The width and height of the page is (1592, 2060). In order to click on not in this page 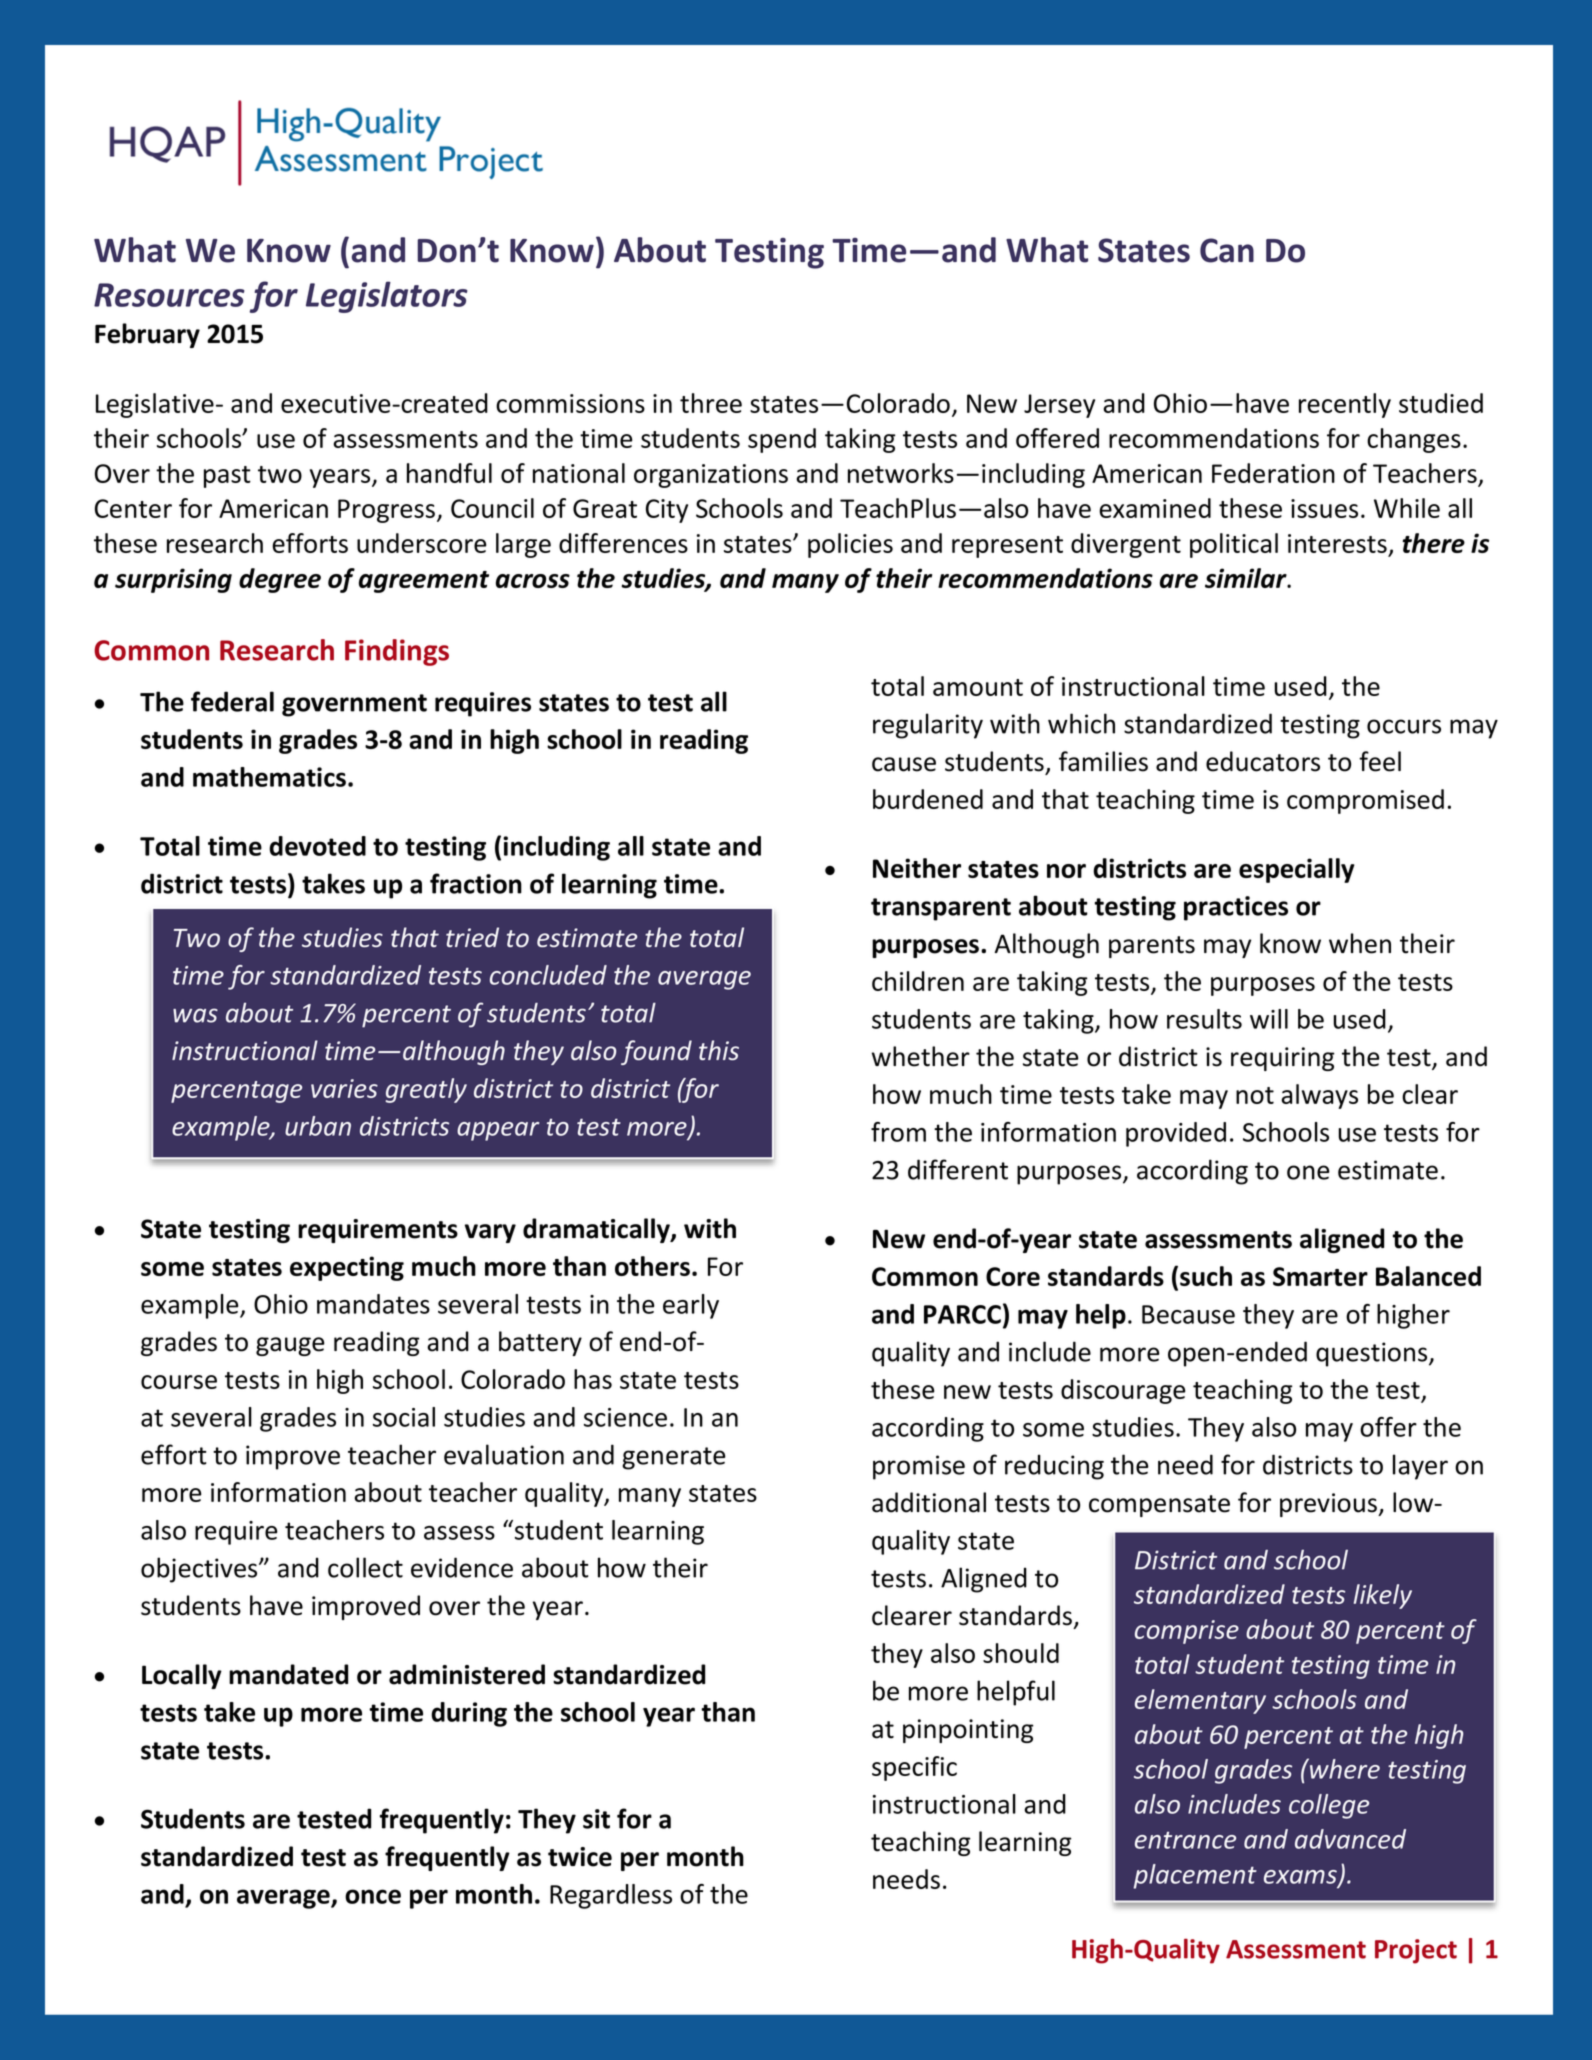, I will do `click(1255, 1095)`.
